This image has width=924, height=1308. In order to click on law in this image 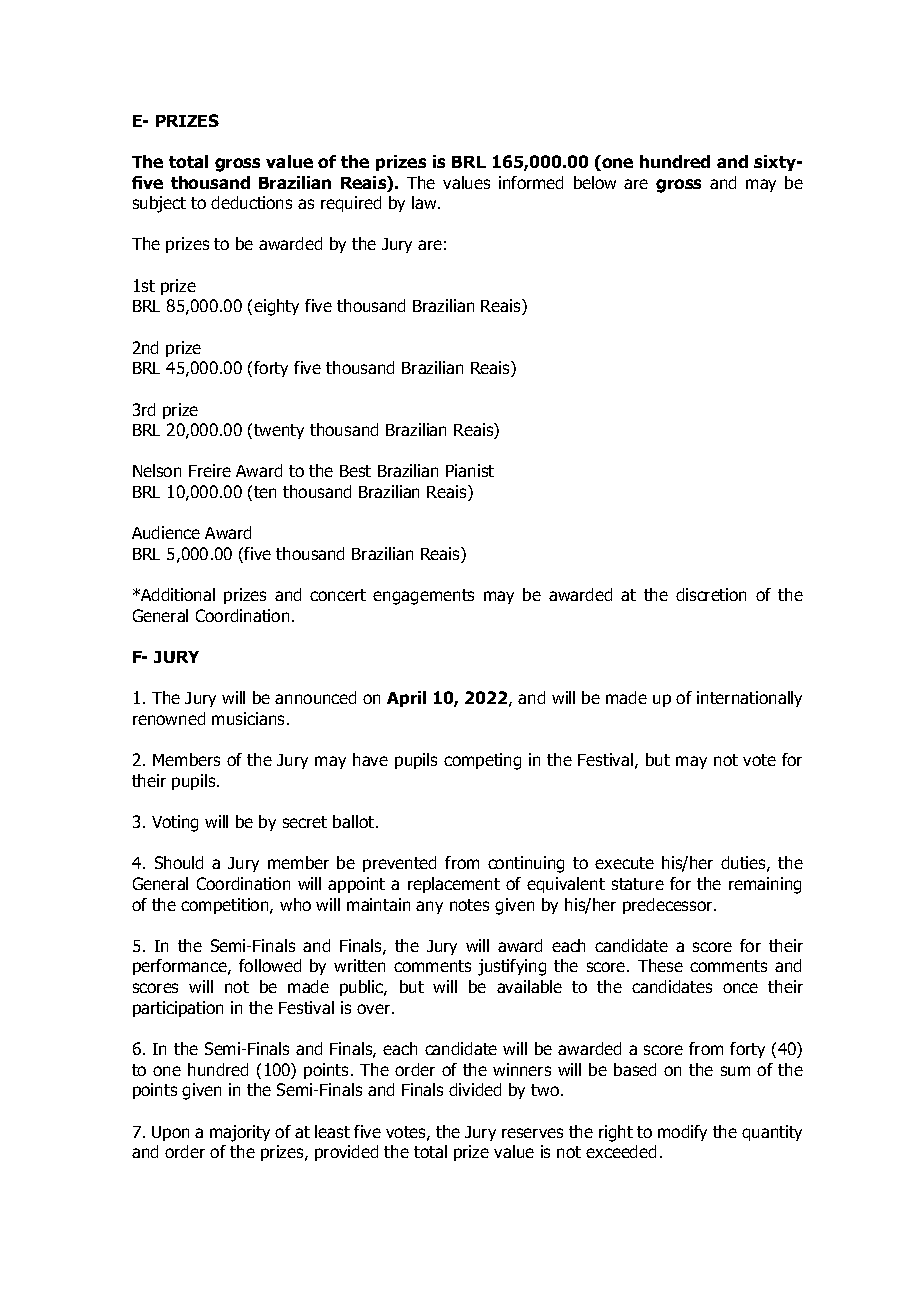, I will do `click(425, 202)`.
